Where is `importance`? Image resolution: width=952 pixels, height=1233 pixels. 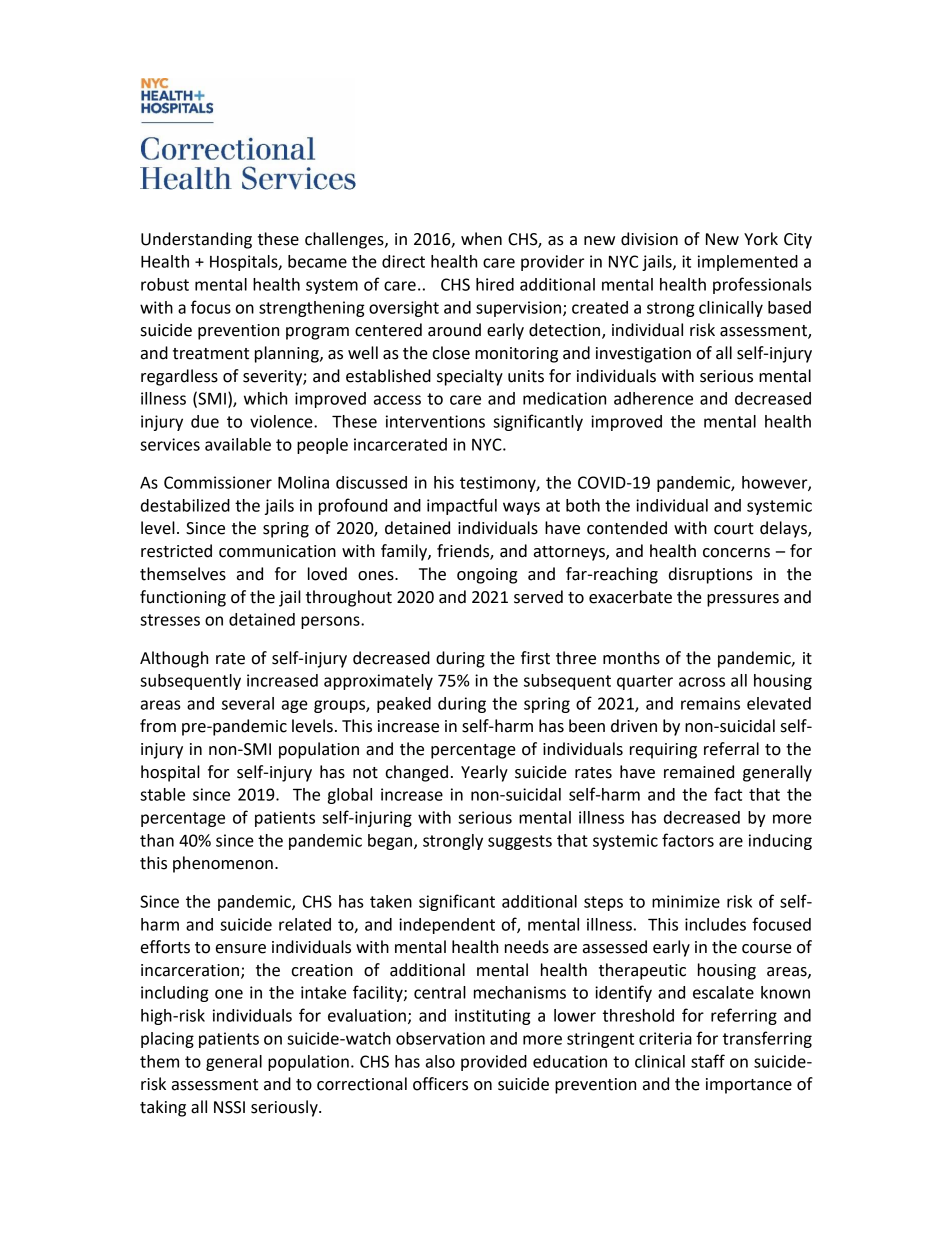
importance is located at coordinates (749, 1086).
